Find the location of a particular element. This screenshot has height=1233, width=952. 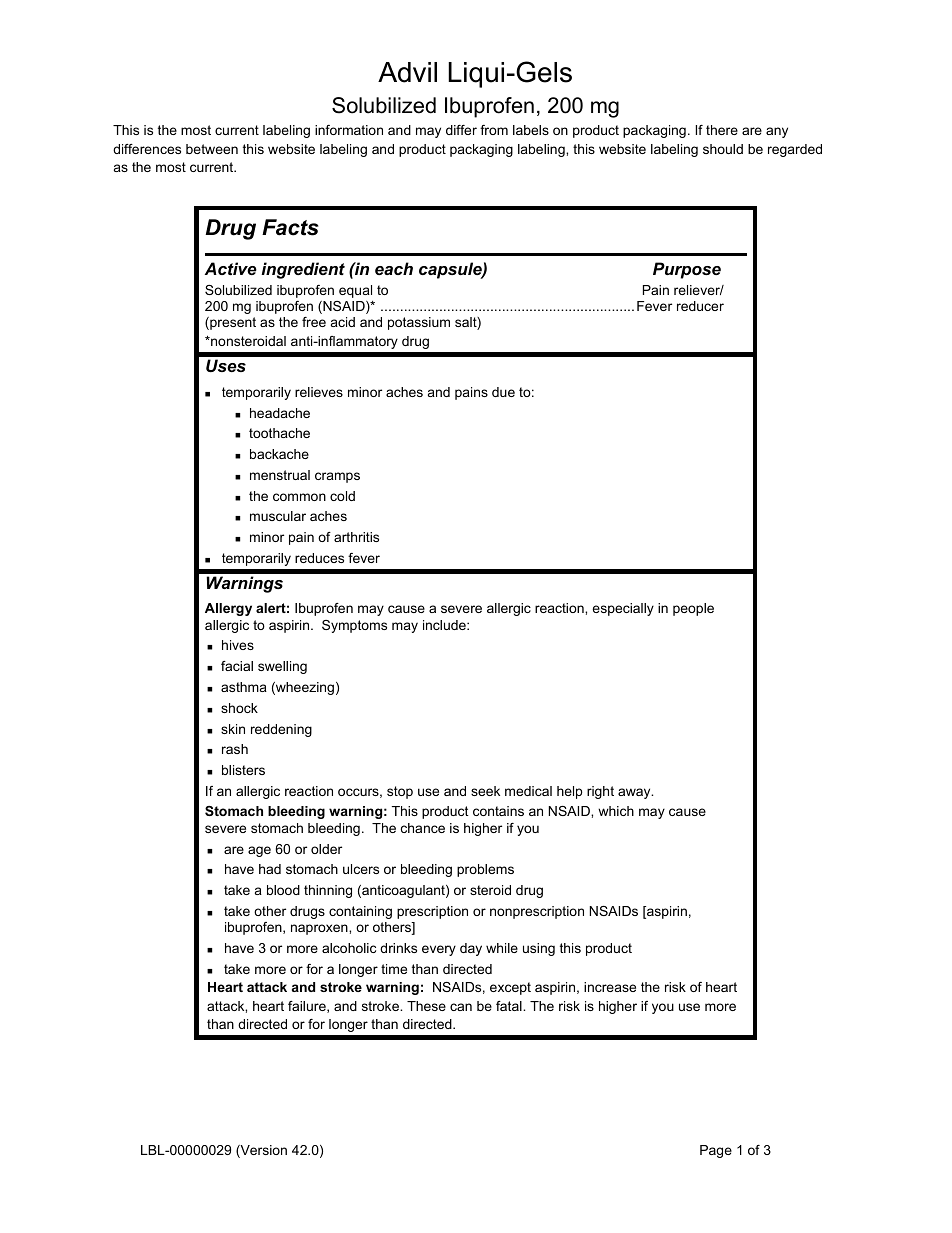

away is located at coordinates (635, 793).
